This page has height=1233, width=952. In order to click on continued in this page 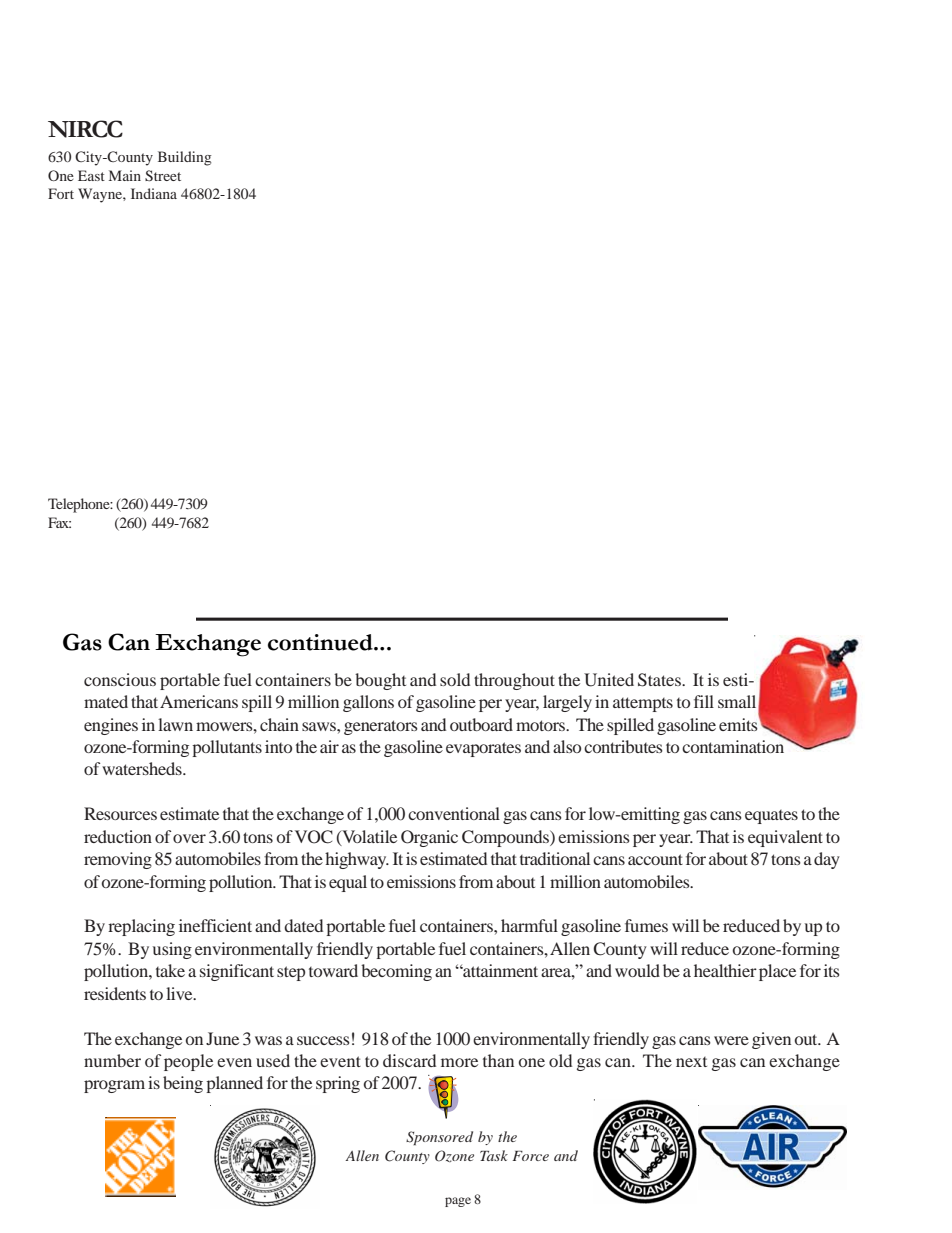, I will do `click(321, 642)`.
